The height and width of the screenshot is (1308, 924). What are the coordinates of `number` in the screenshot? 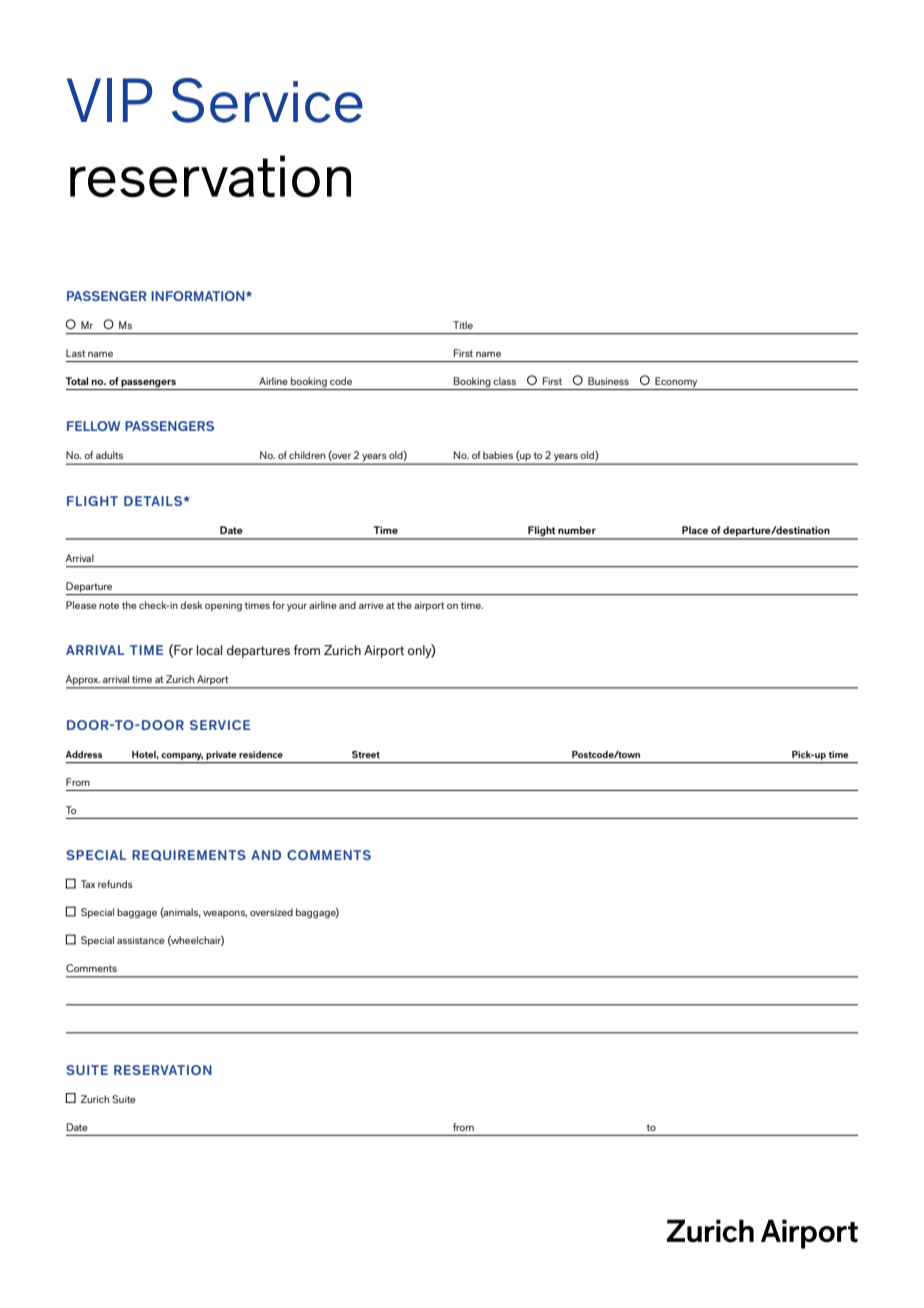 It's located at (577, 530).
